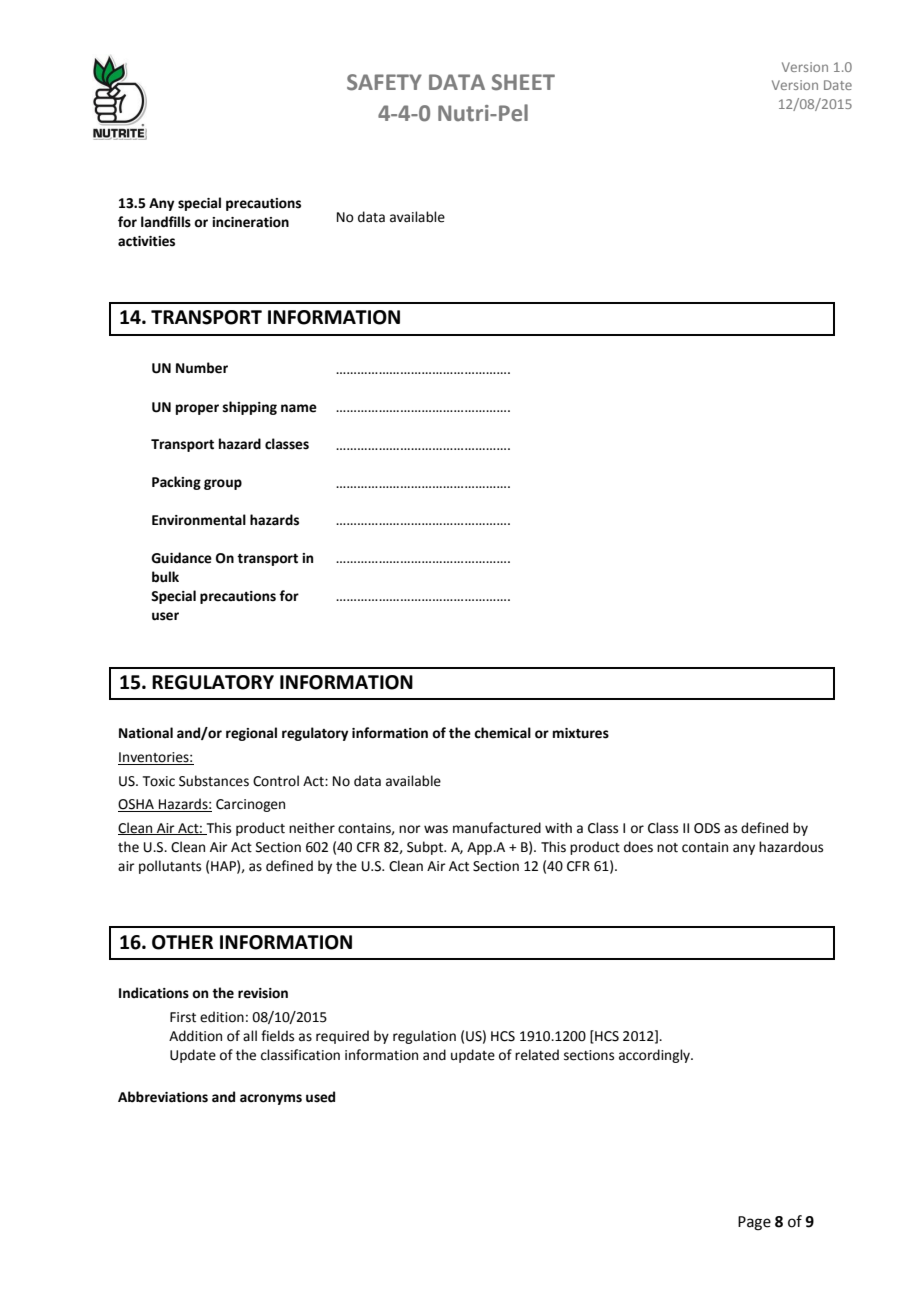  I want to click on Abbreviations, so click(163, 1097).
